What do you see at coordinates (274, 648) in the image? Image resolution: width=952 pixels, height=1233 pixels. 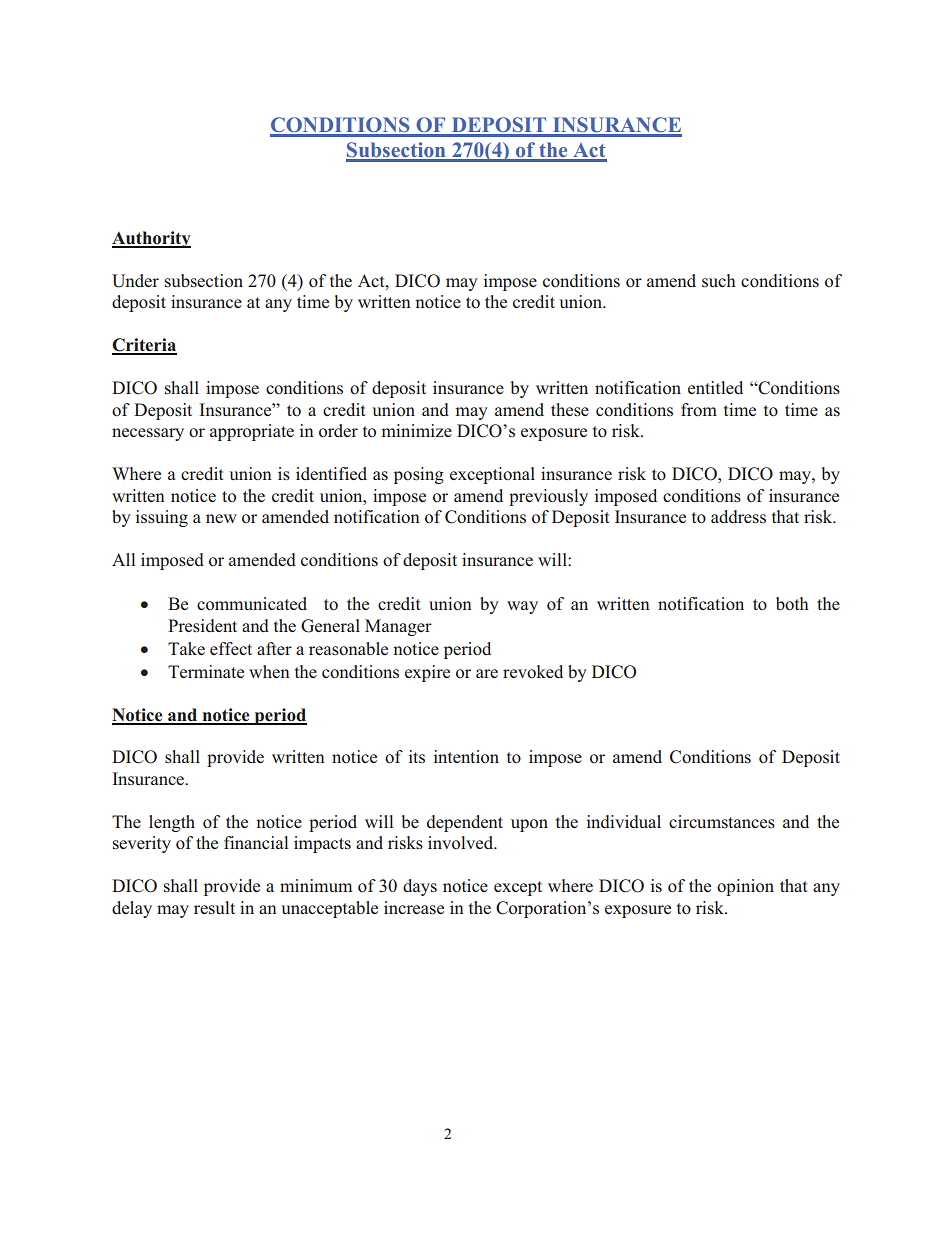 I see `after` at bounding box center [274, 648].
